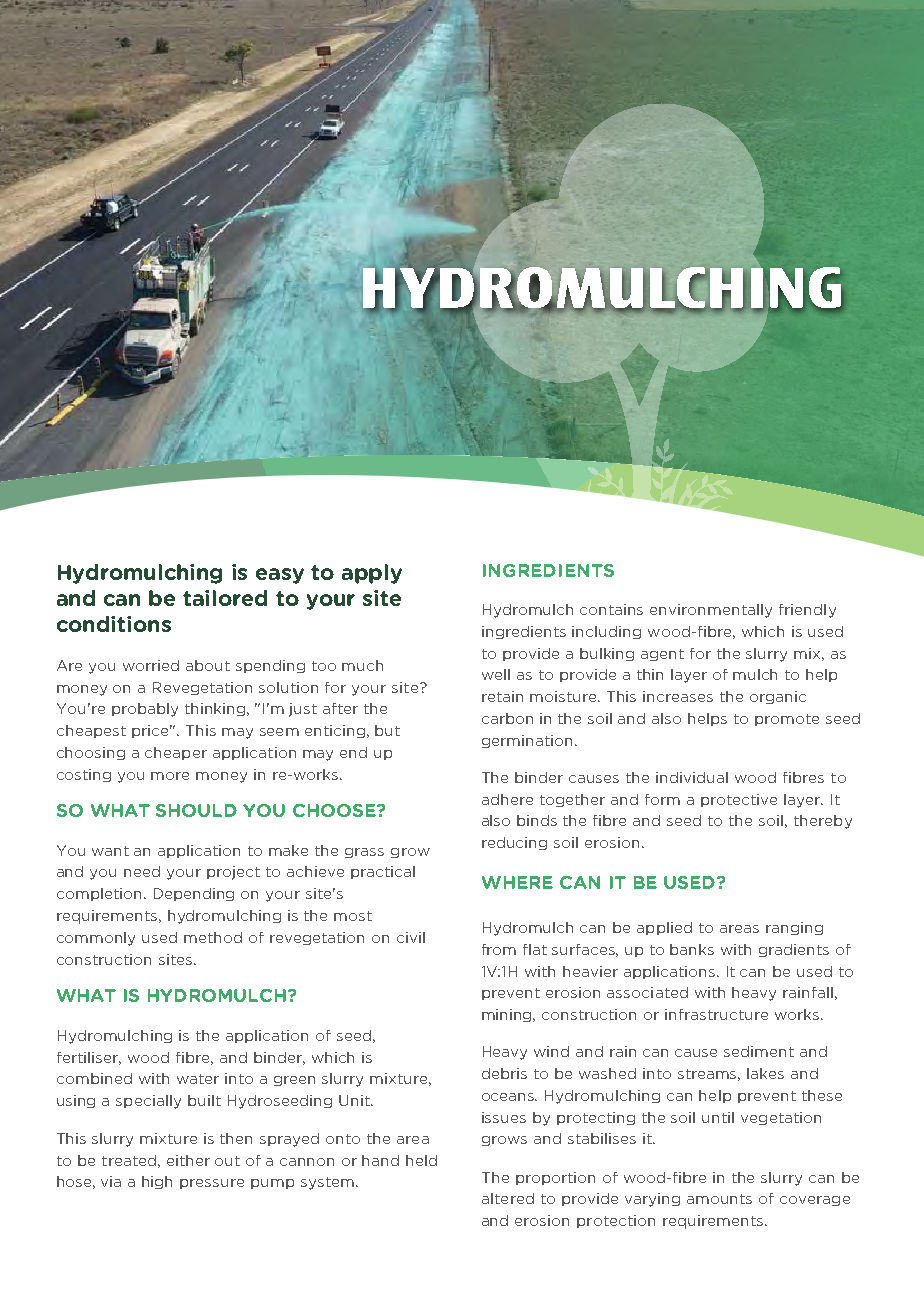 The width and height of the screenshot is (924, 1308). Describe the element at coordinates (196, 810) in the screenshot. I see `SHOULD` at that location.
